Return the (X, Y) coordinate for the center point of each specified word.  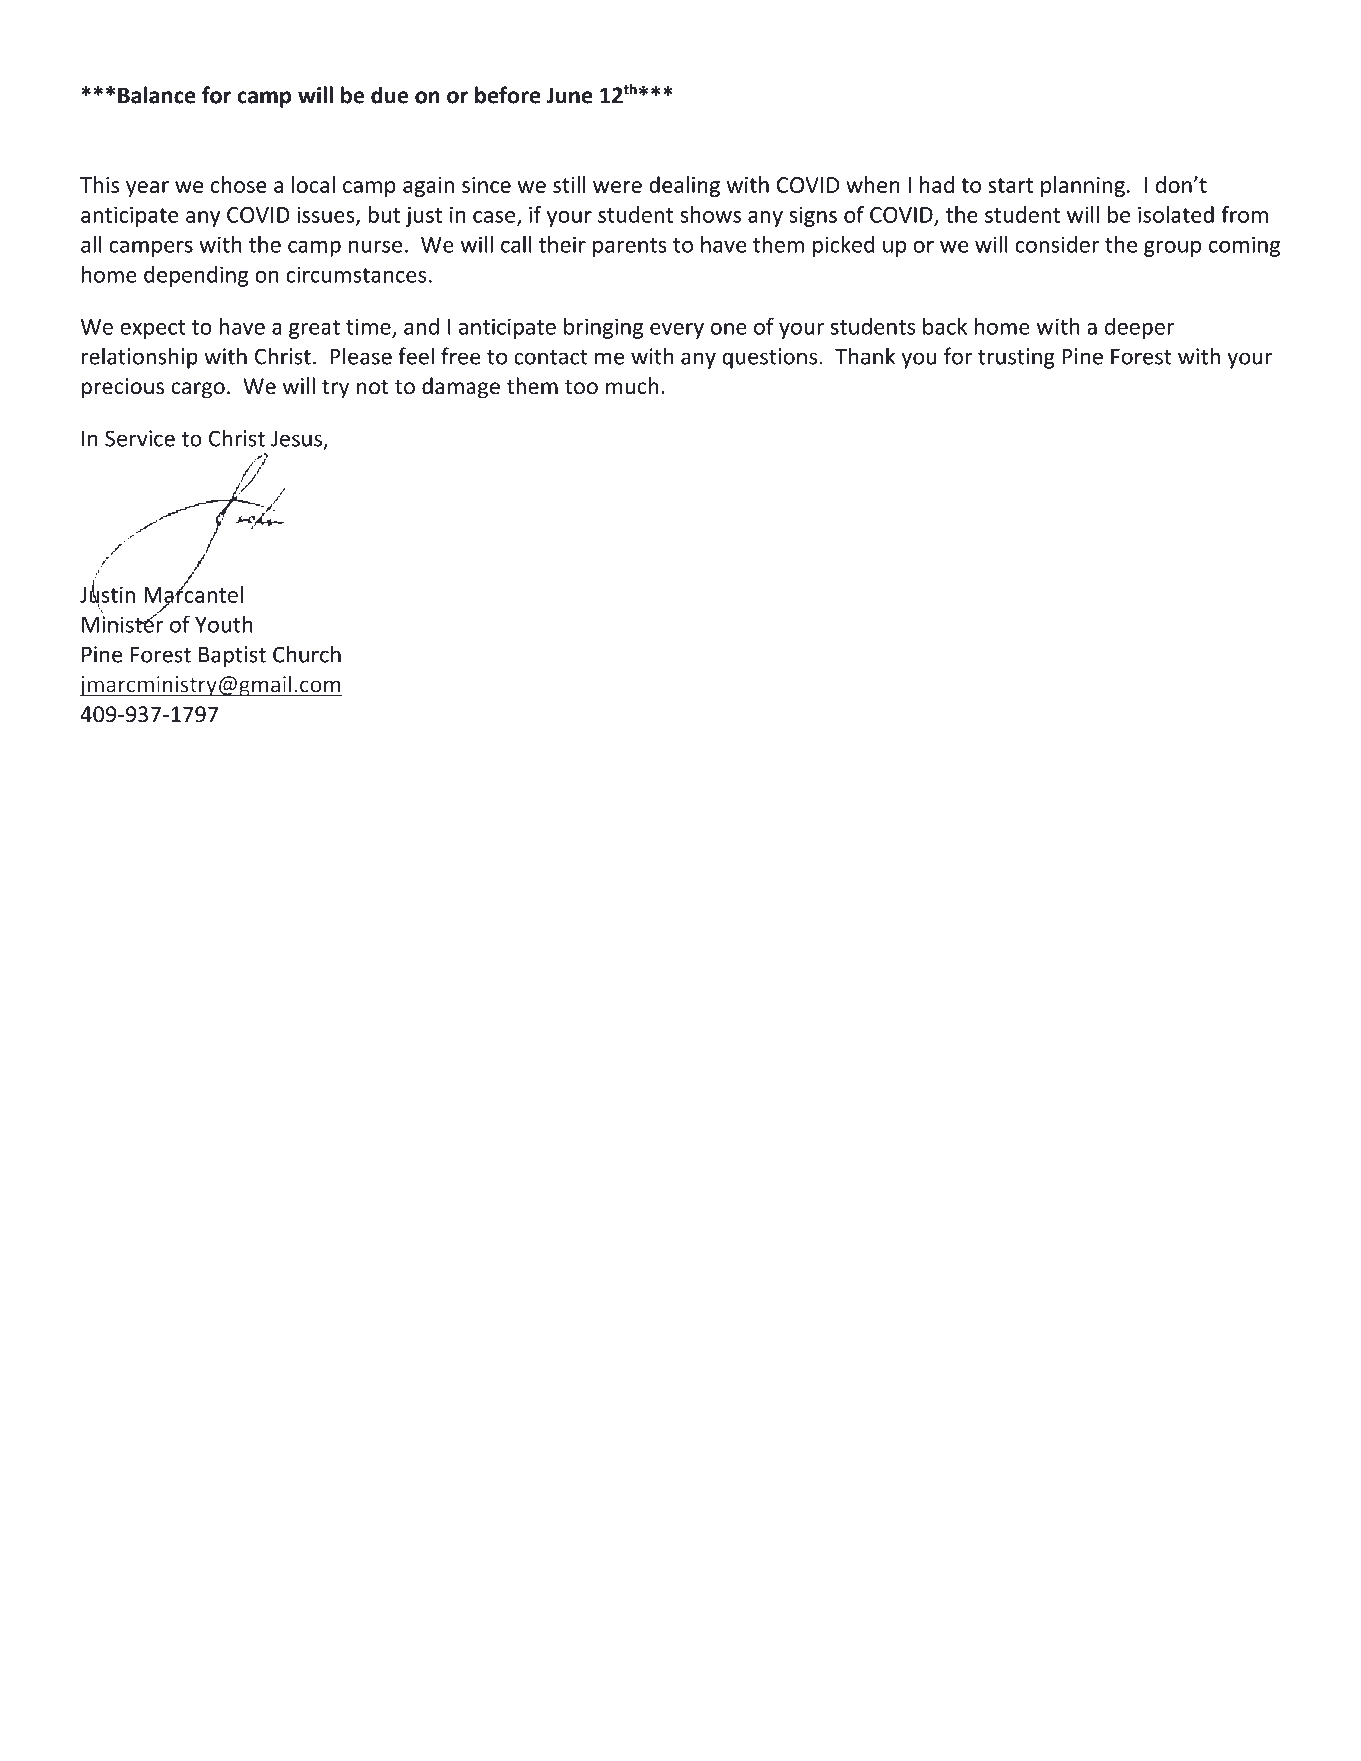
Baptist (232, 656)
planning (1083, 186)
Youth (224, 624)
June (569, 95)
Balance (157, 95)
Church (307, 654)
